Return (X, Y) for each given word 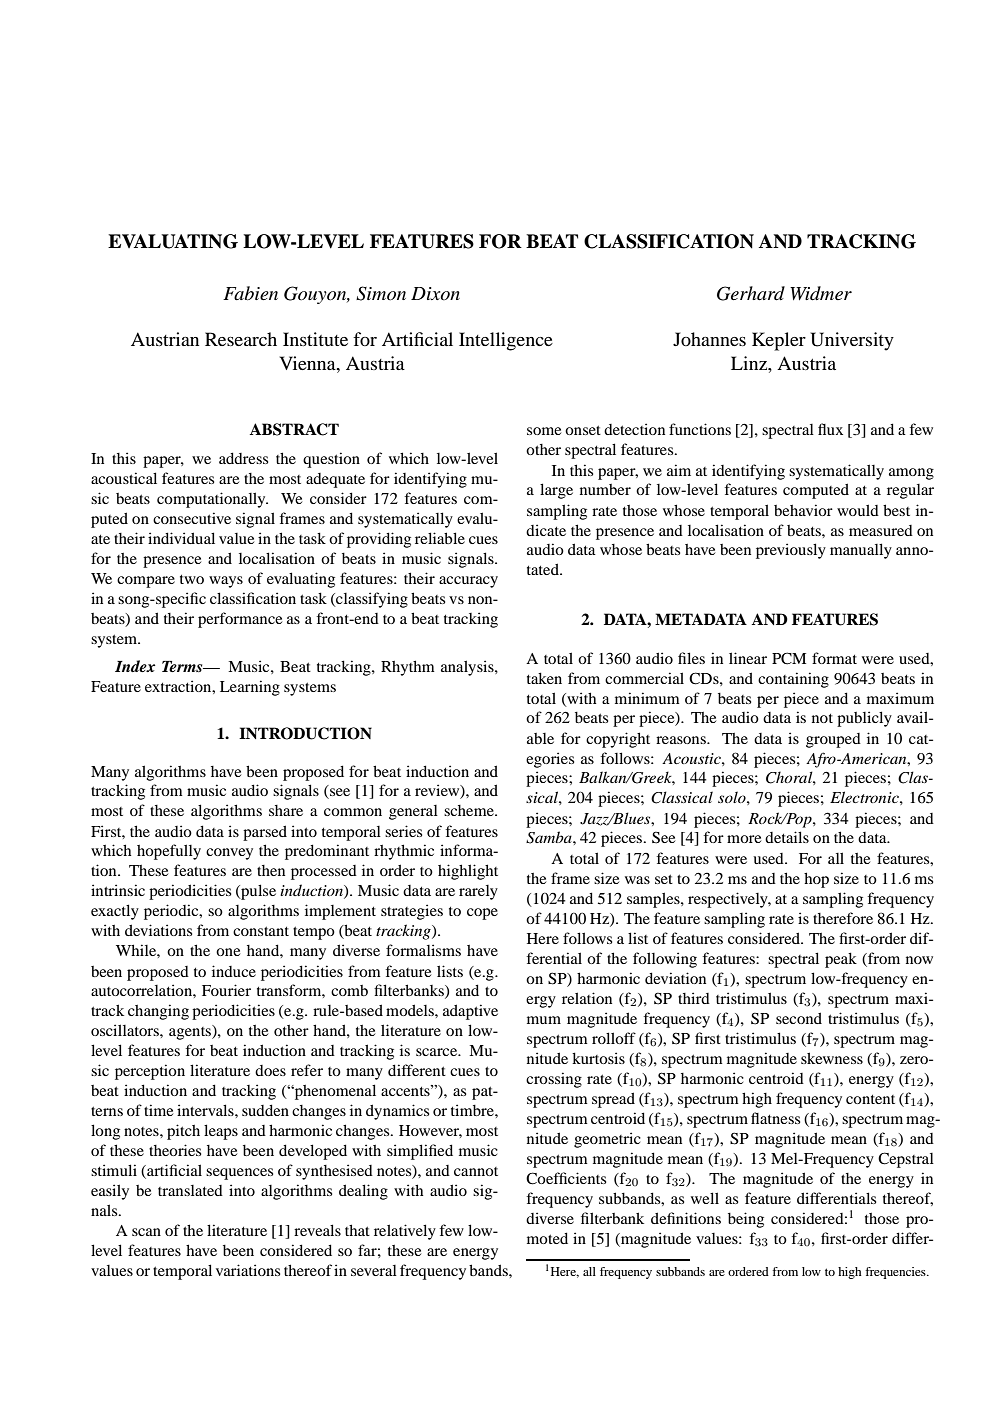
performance (240, 620)
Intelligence (506, 341)
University (852, 341)
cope (482, 914)
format (834, 658)
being (746, 1220)
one (228, 952)
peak (841, 960)
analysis (468, 668)
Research (241, 339)
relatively (405, 1232)
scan (146, 1232)
